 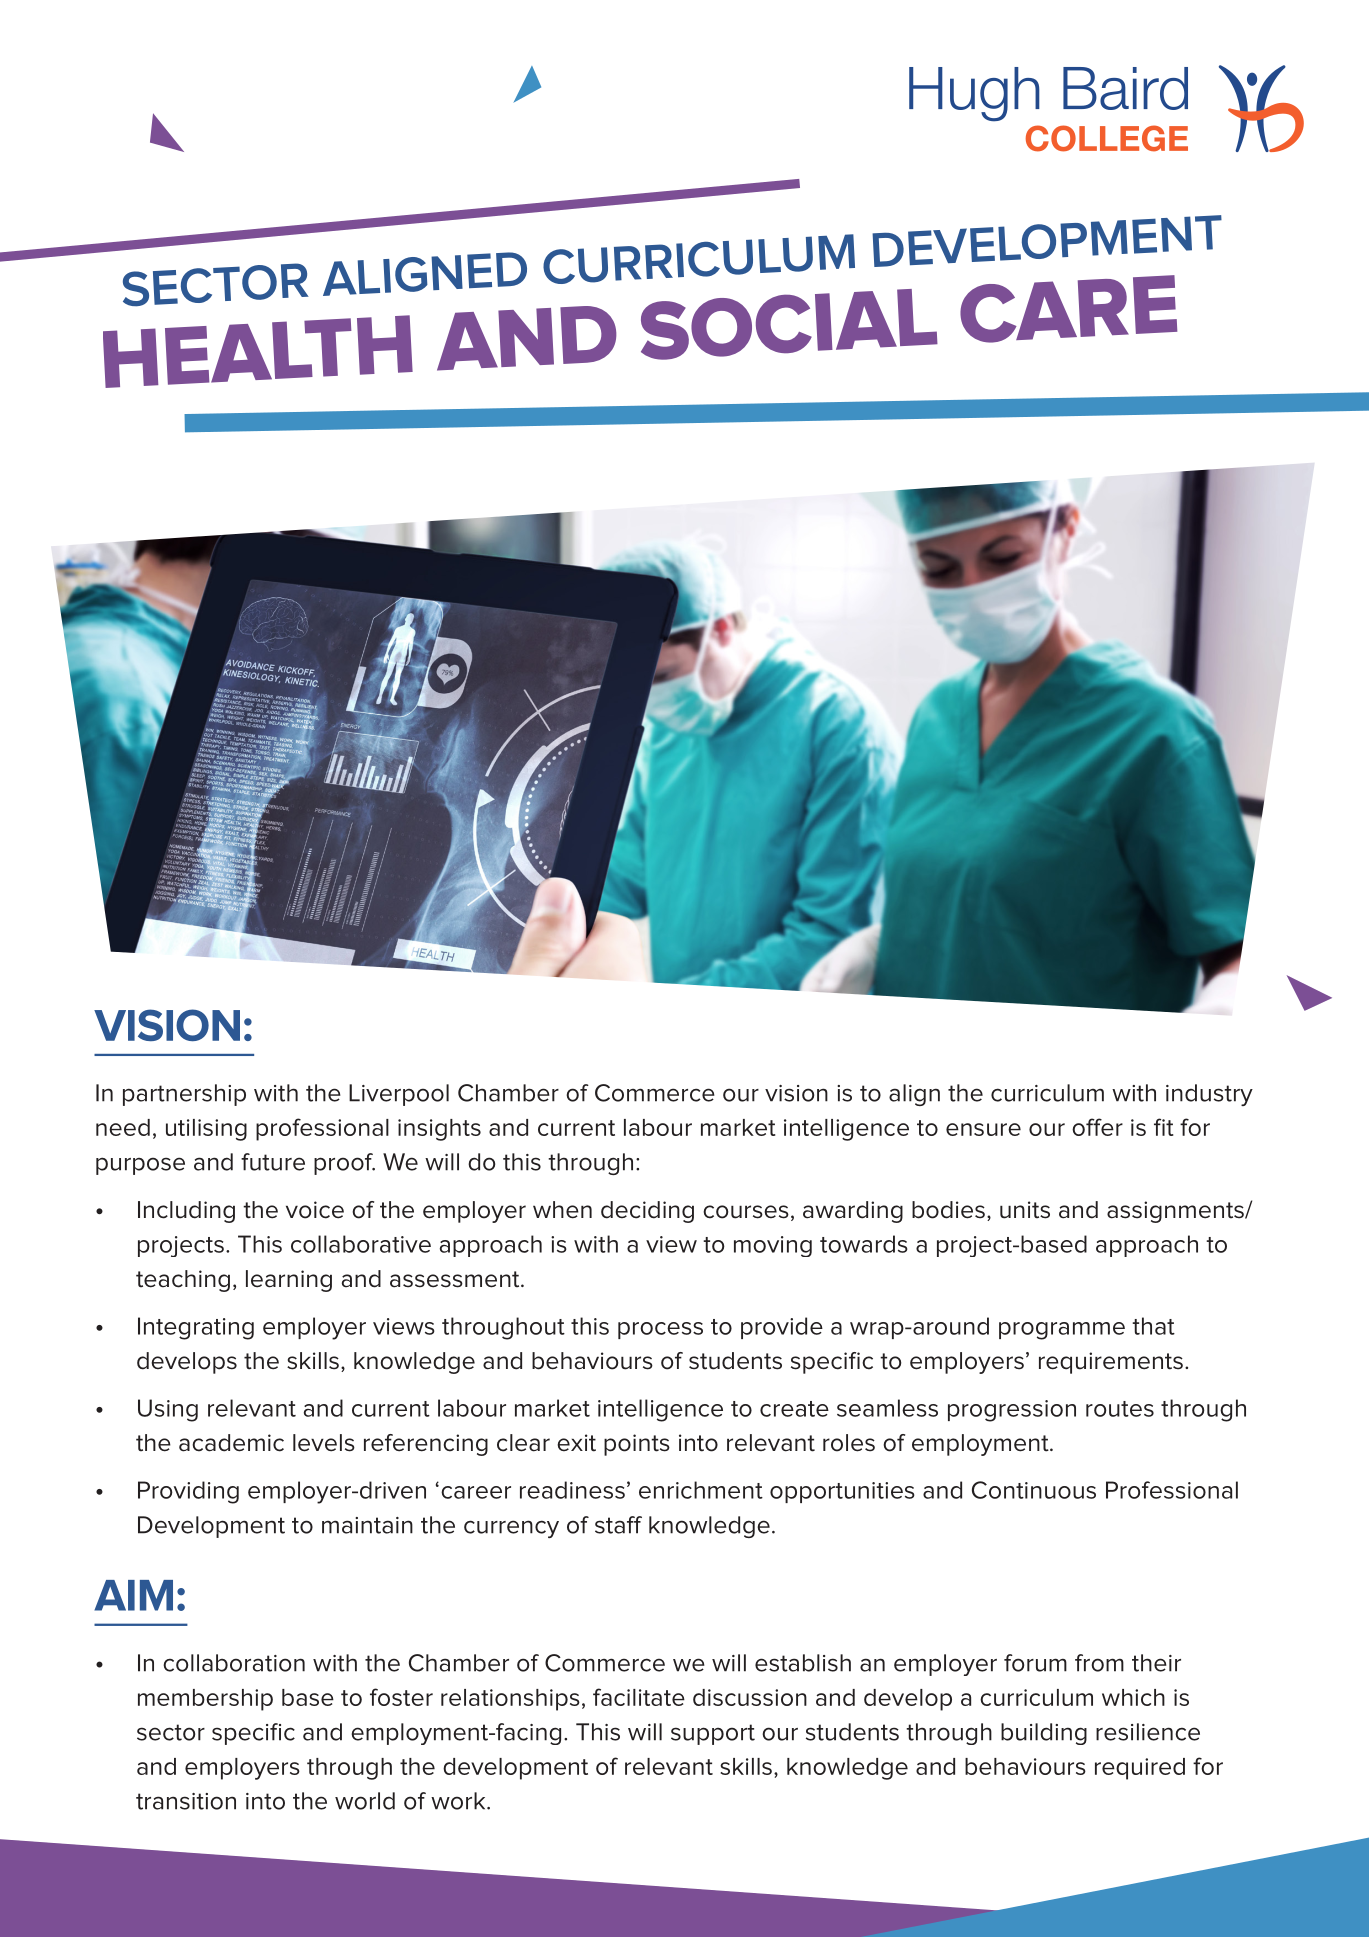 What do you see at coordinates (1025, 1210) in the image?
I see `units` at bounding box center [1025, 1210].
